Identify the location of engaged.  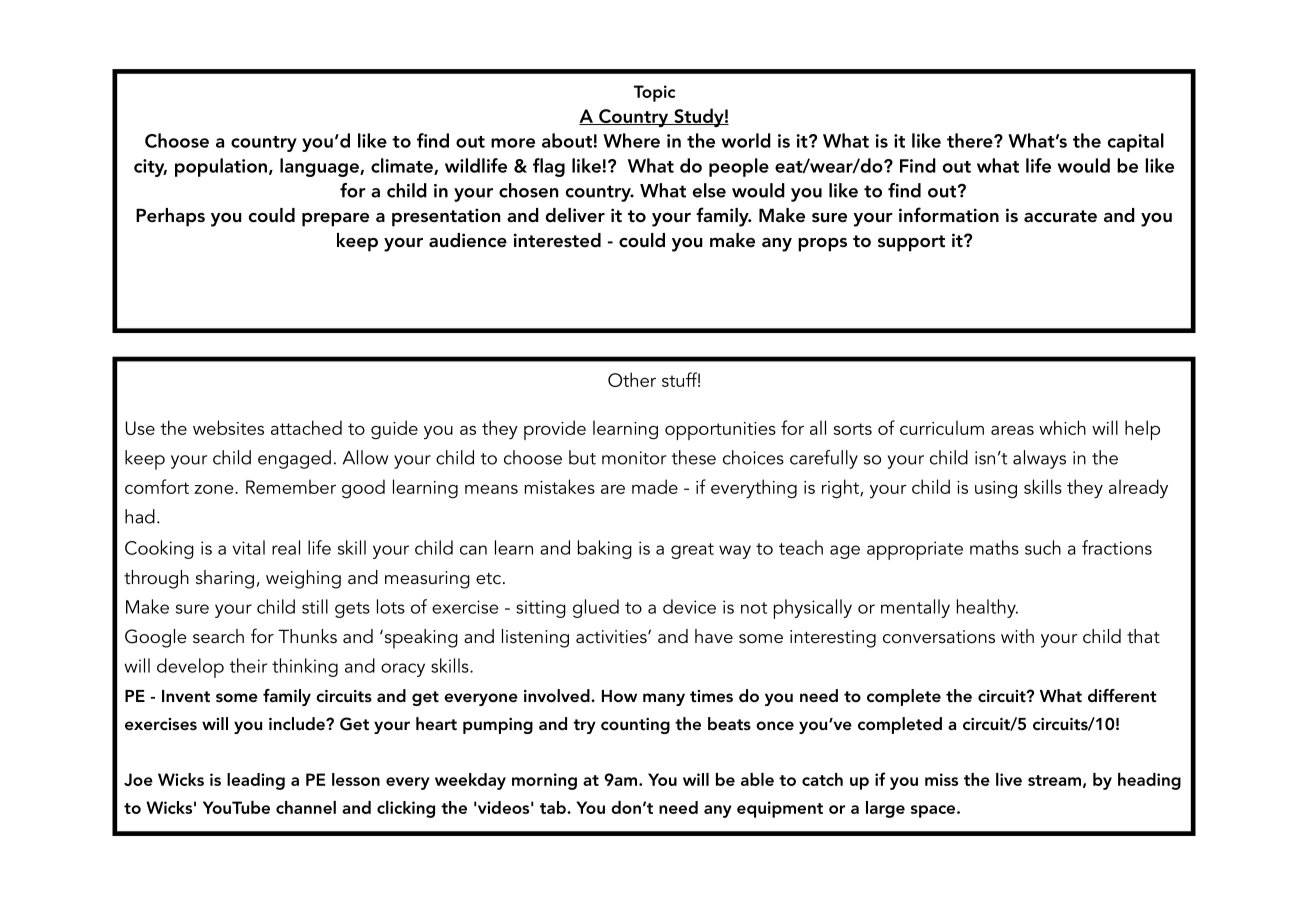
(294, 459).
